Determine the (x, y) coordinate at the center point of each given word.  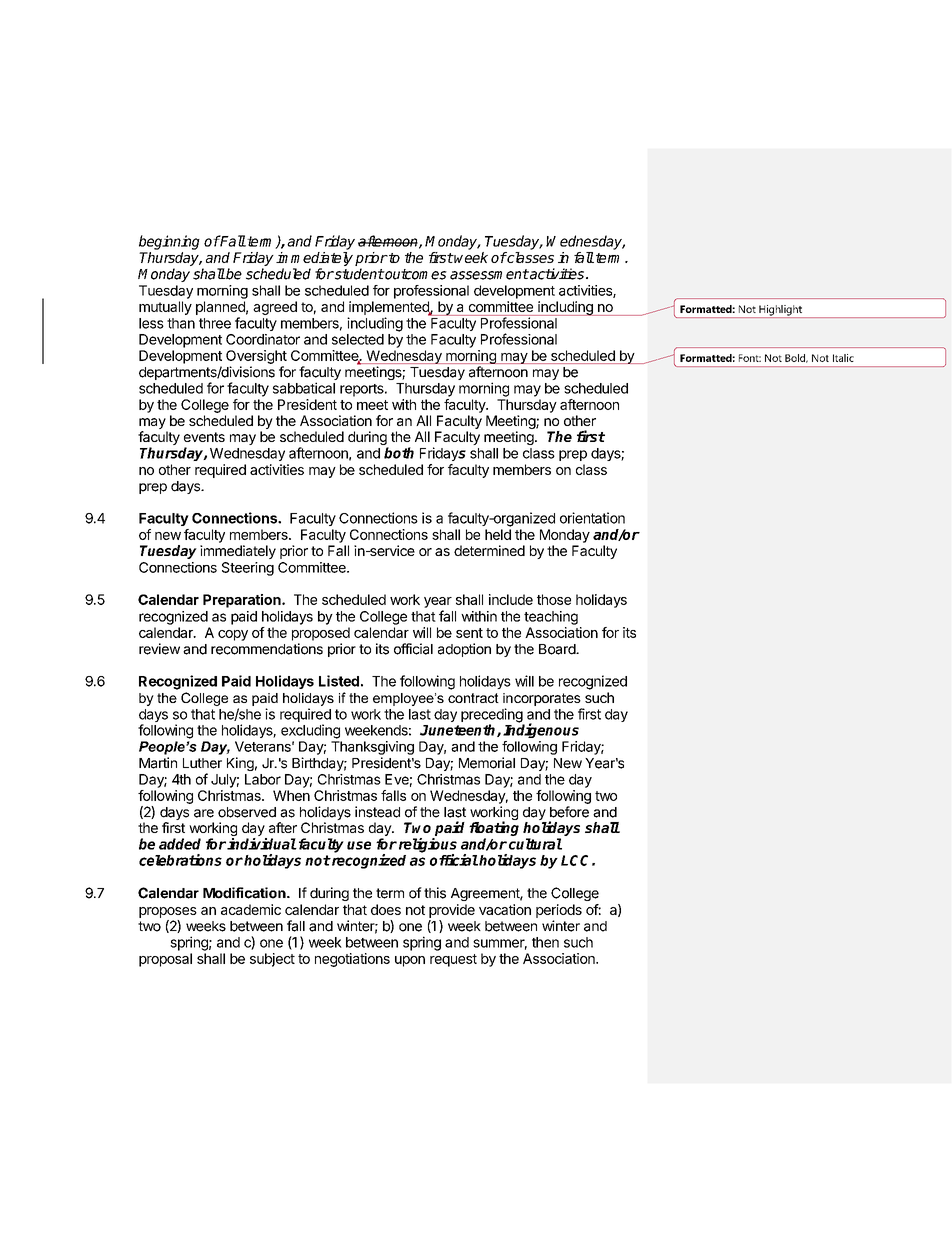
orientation (592, 518)
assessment (489, 274)
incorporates (542, 699)
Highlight (780, 311)
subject (272, 960)
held (498, 534)
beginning (169, 242)
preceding (492, 716)
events (204, 437)
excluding (310, 731)
